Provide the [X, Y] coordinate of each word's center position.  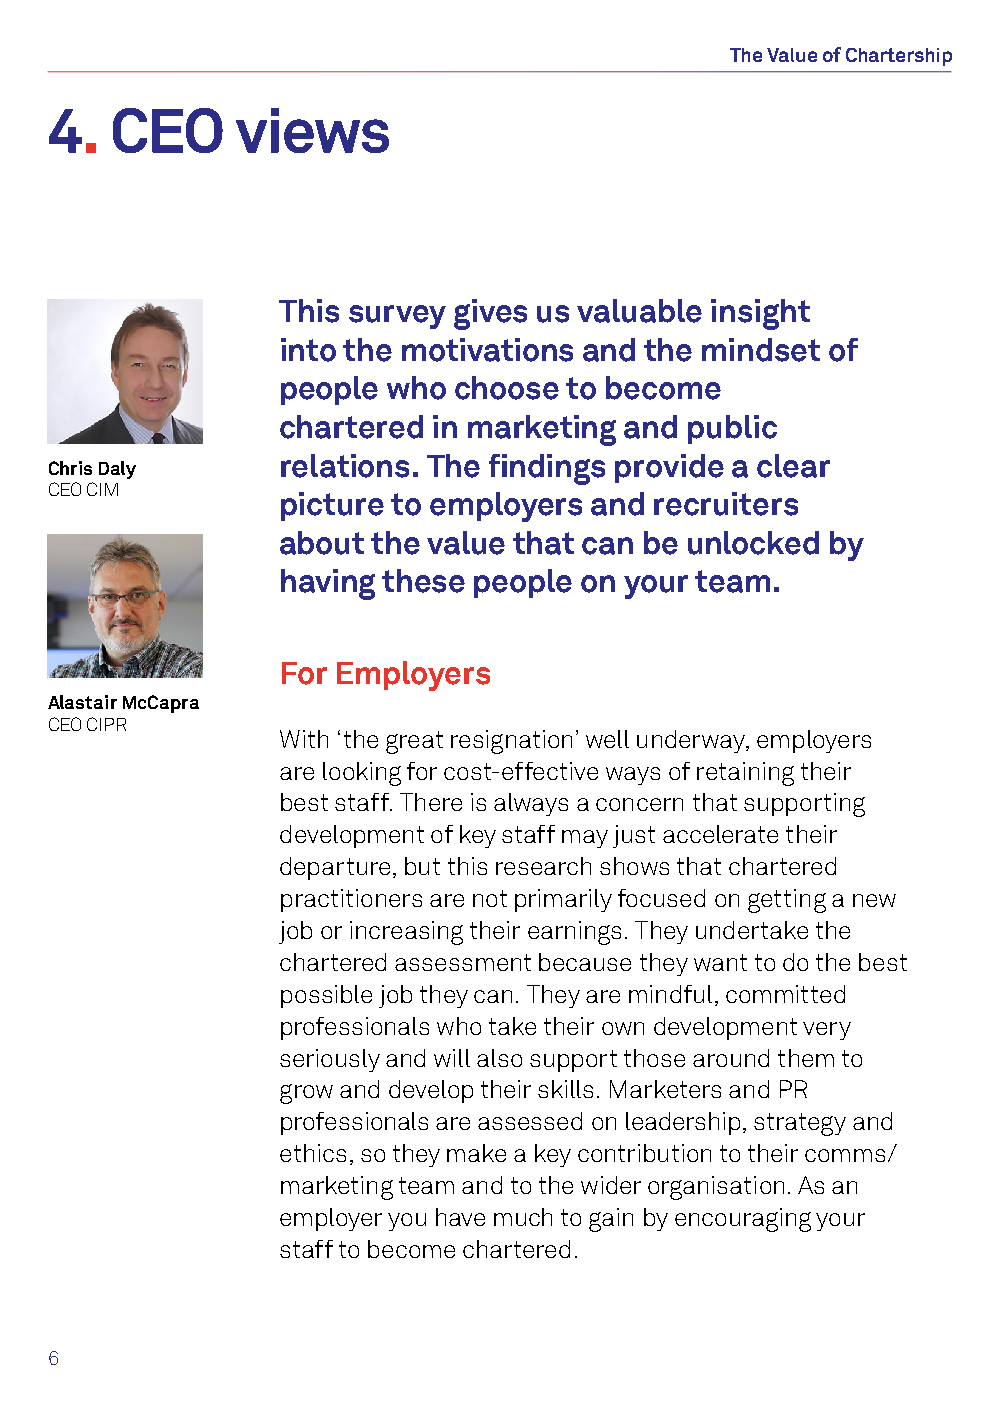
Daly [117, 470]
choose [507, 388]
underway [692, 741]
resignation [511, 742]
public [732, 429]
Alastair [82, 702]
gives [490, 314]
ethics [313, 1153]
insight [760, 314]
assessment [463, 962]
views [312, 130]
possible [326, 996]
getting [787, 901]
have [460, 1217]
